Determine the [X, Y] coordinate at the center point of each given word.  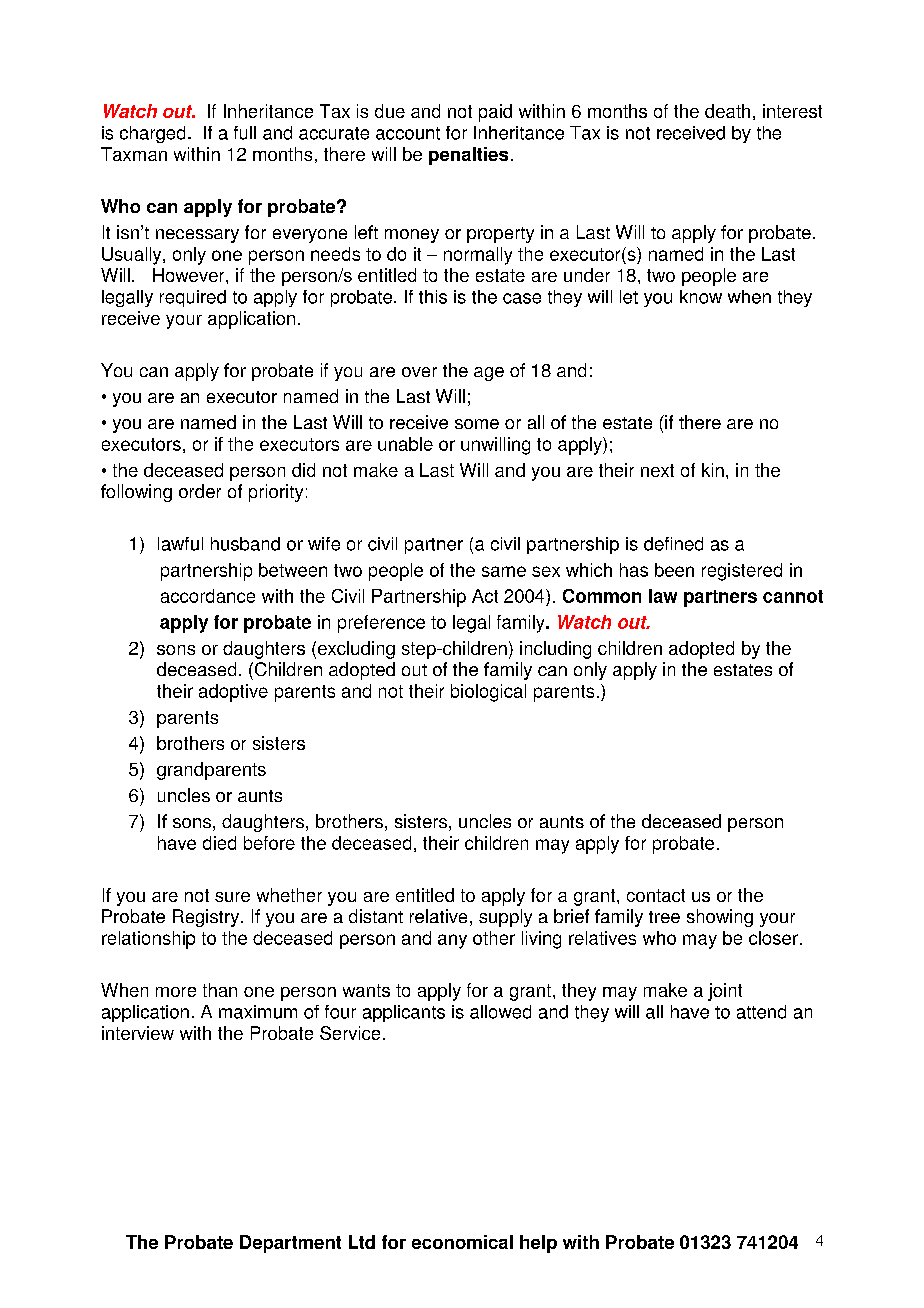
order [200, 491]
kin [713, 470]
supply [505, 918]
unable [405, 444]
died [219, 843]
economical [462, 1242]
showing [720, 918]
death [727, 111]
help [538, 1244]
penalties [468, 156]
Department [290, 1244]
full [245, 133]
